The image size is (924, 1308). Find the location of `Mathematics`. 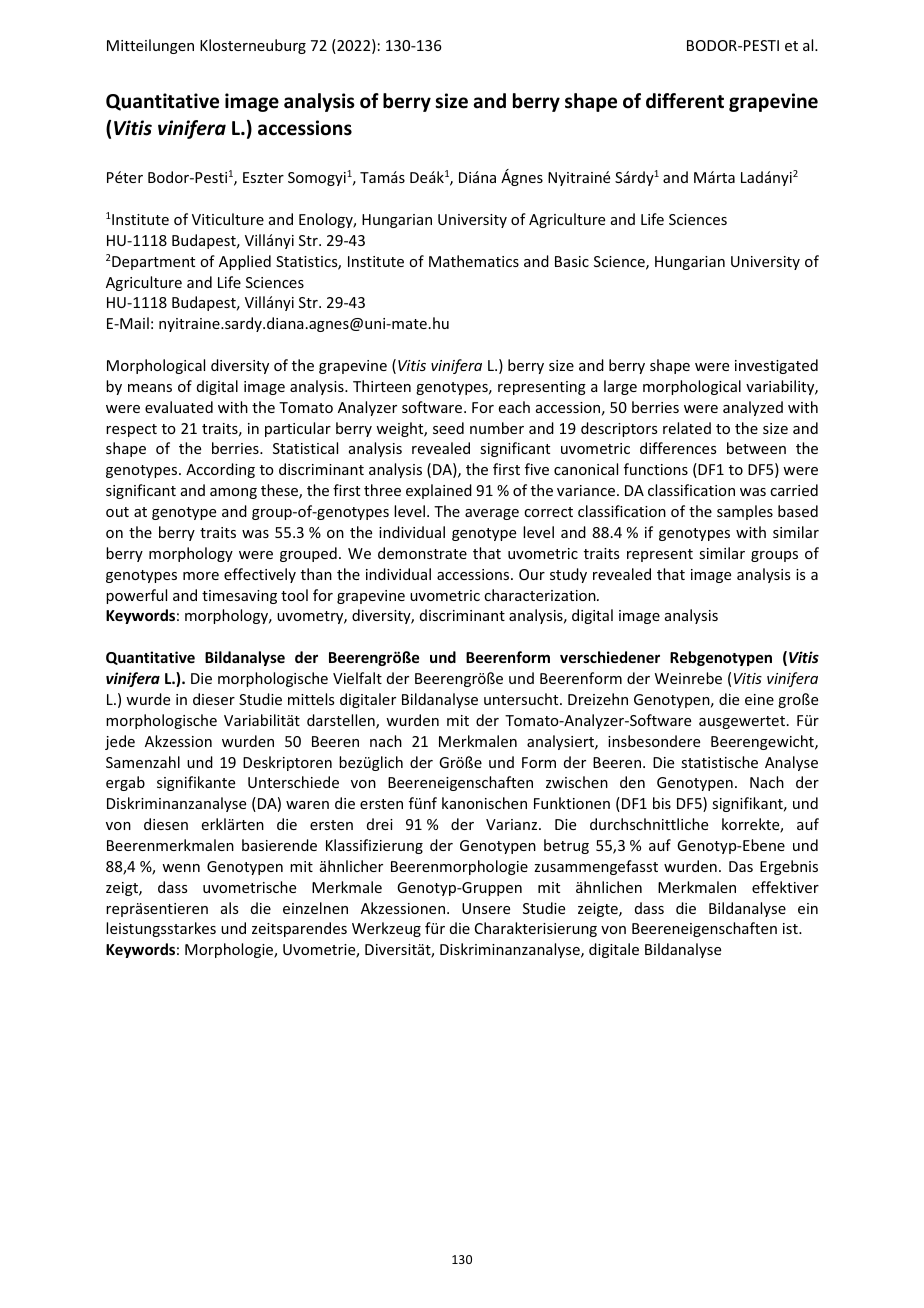

Mathematics is located at coordinates (474, 261).
